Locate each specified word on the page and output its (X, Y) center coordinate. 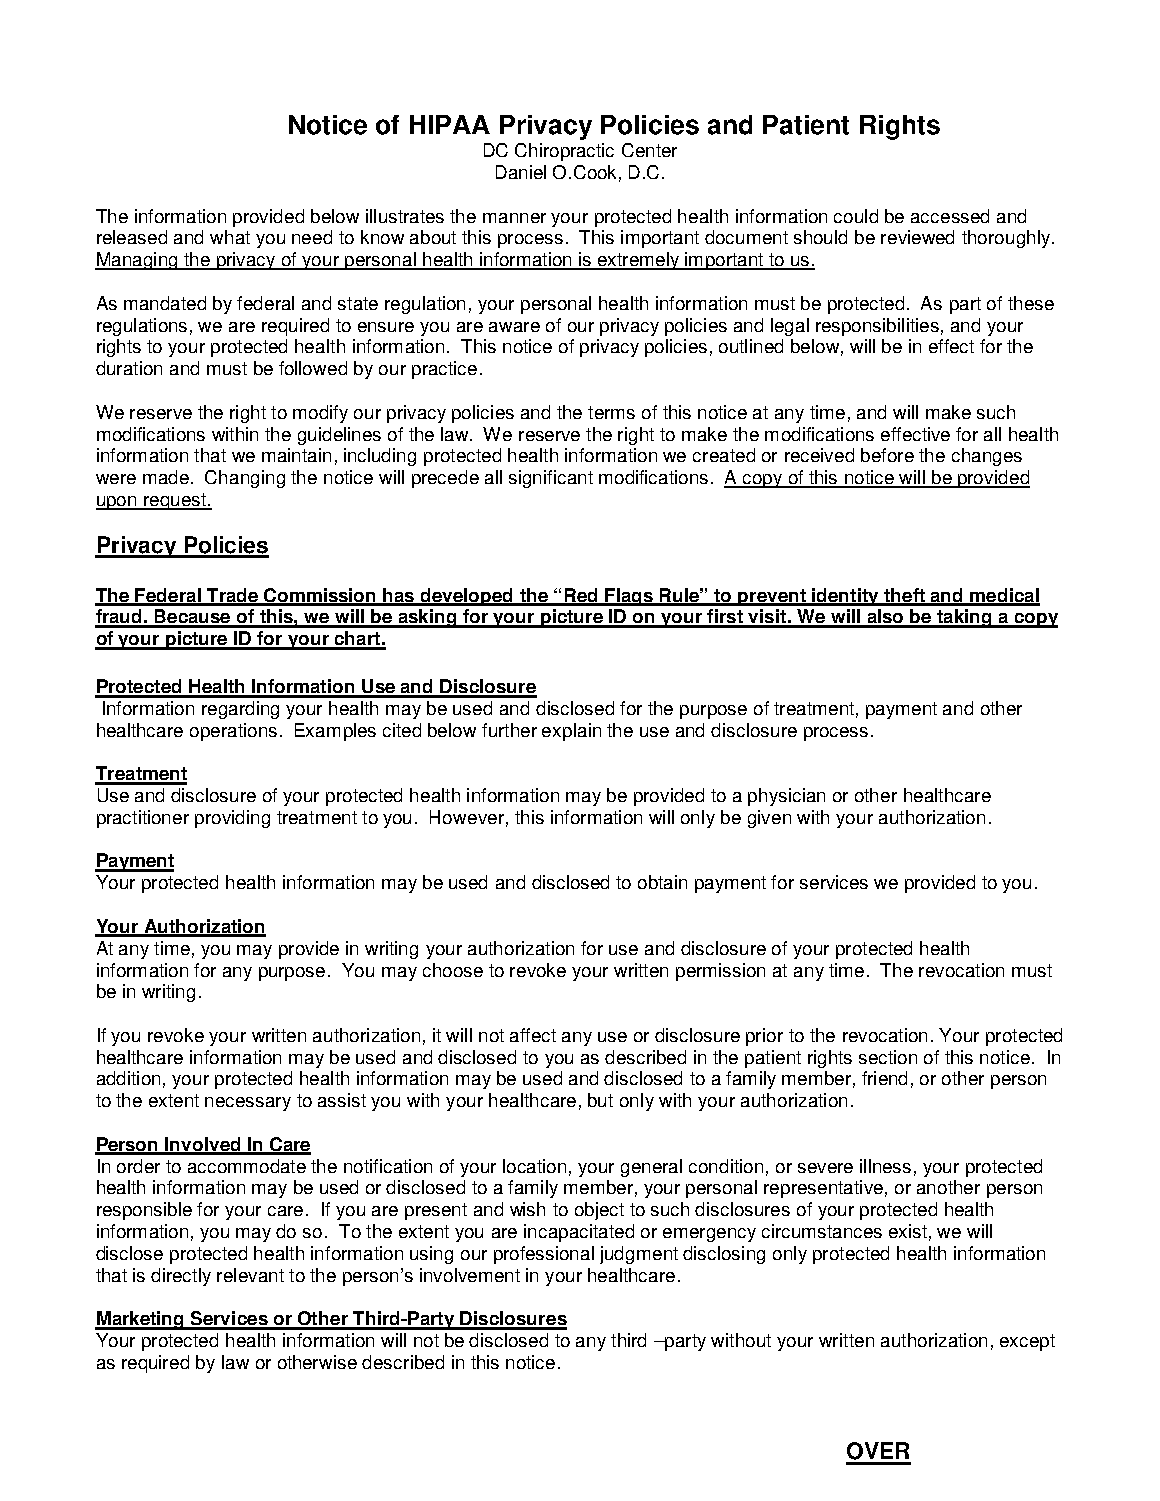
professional (544, 1255)
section (888, 1057)
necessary (248, 1104)
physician (786, 797)
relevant (250, 1275)
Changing (245, 479)
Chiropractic (564, 152)
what (230, 237)
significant (551, 479)
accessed (950, 216)
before (887, 455)
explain (571, 732)
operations (233, 732)
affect (533, 1035)
